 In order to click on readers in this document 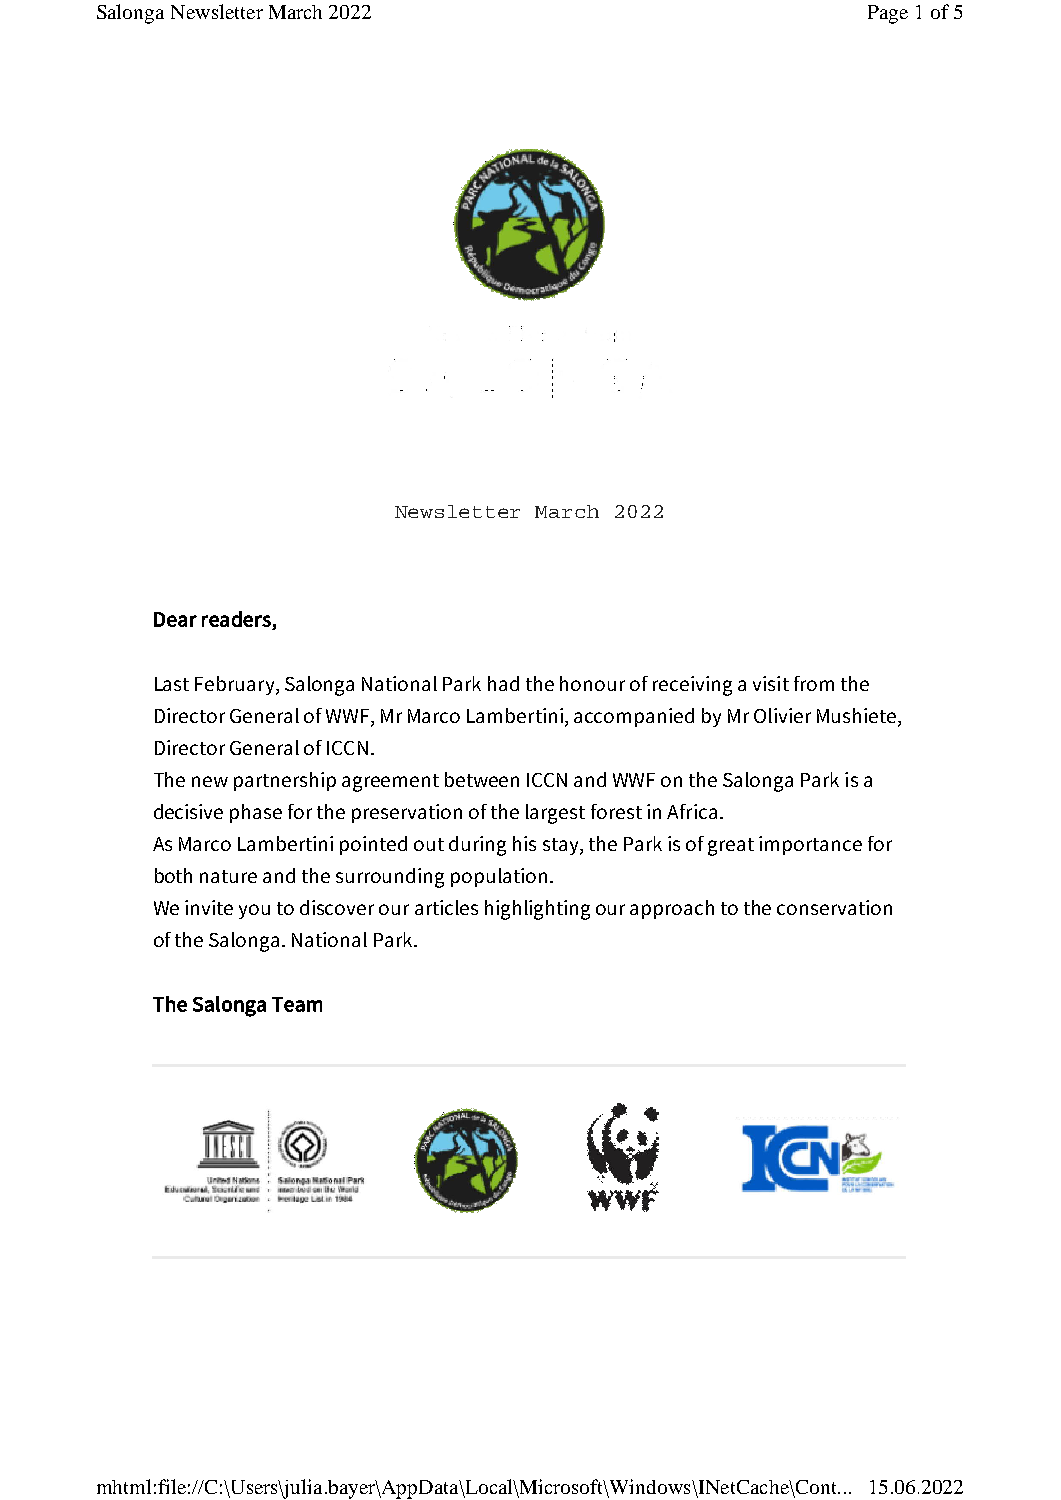, I will do `click(236, 619)`.
